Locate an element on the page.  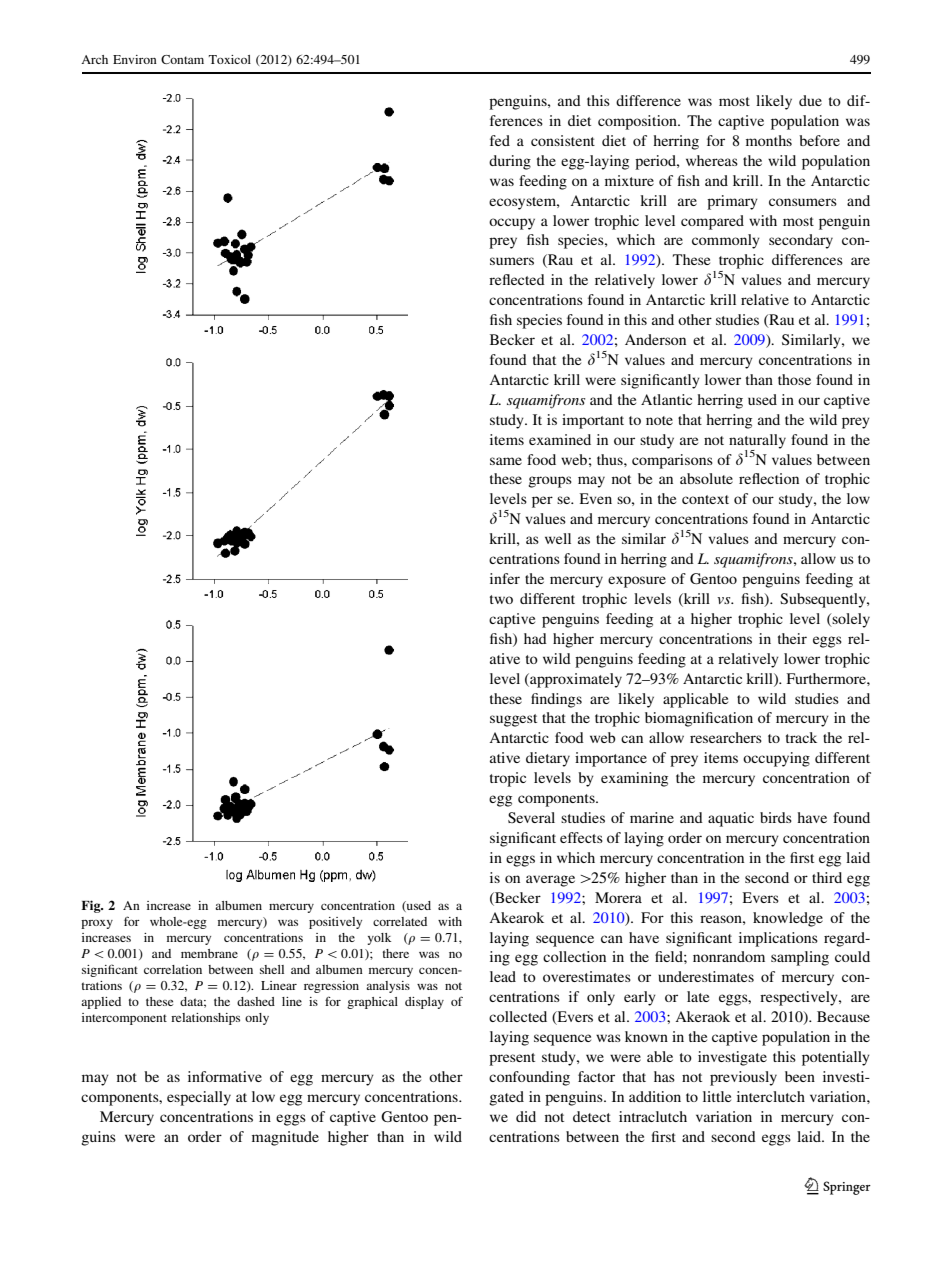
fed is located at coordinates (500, 140).
